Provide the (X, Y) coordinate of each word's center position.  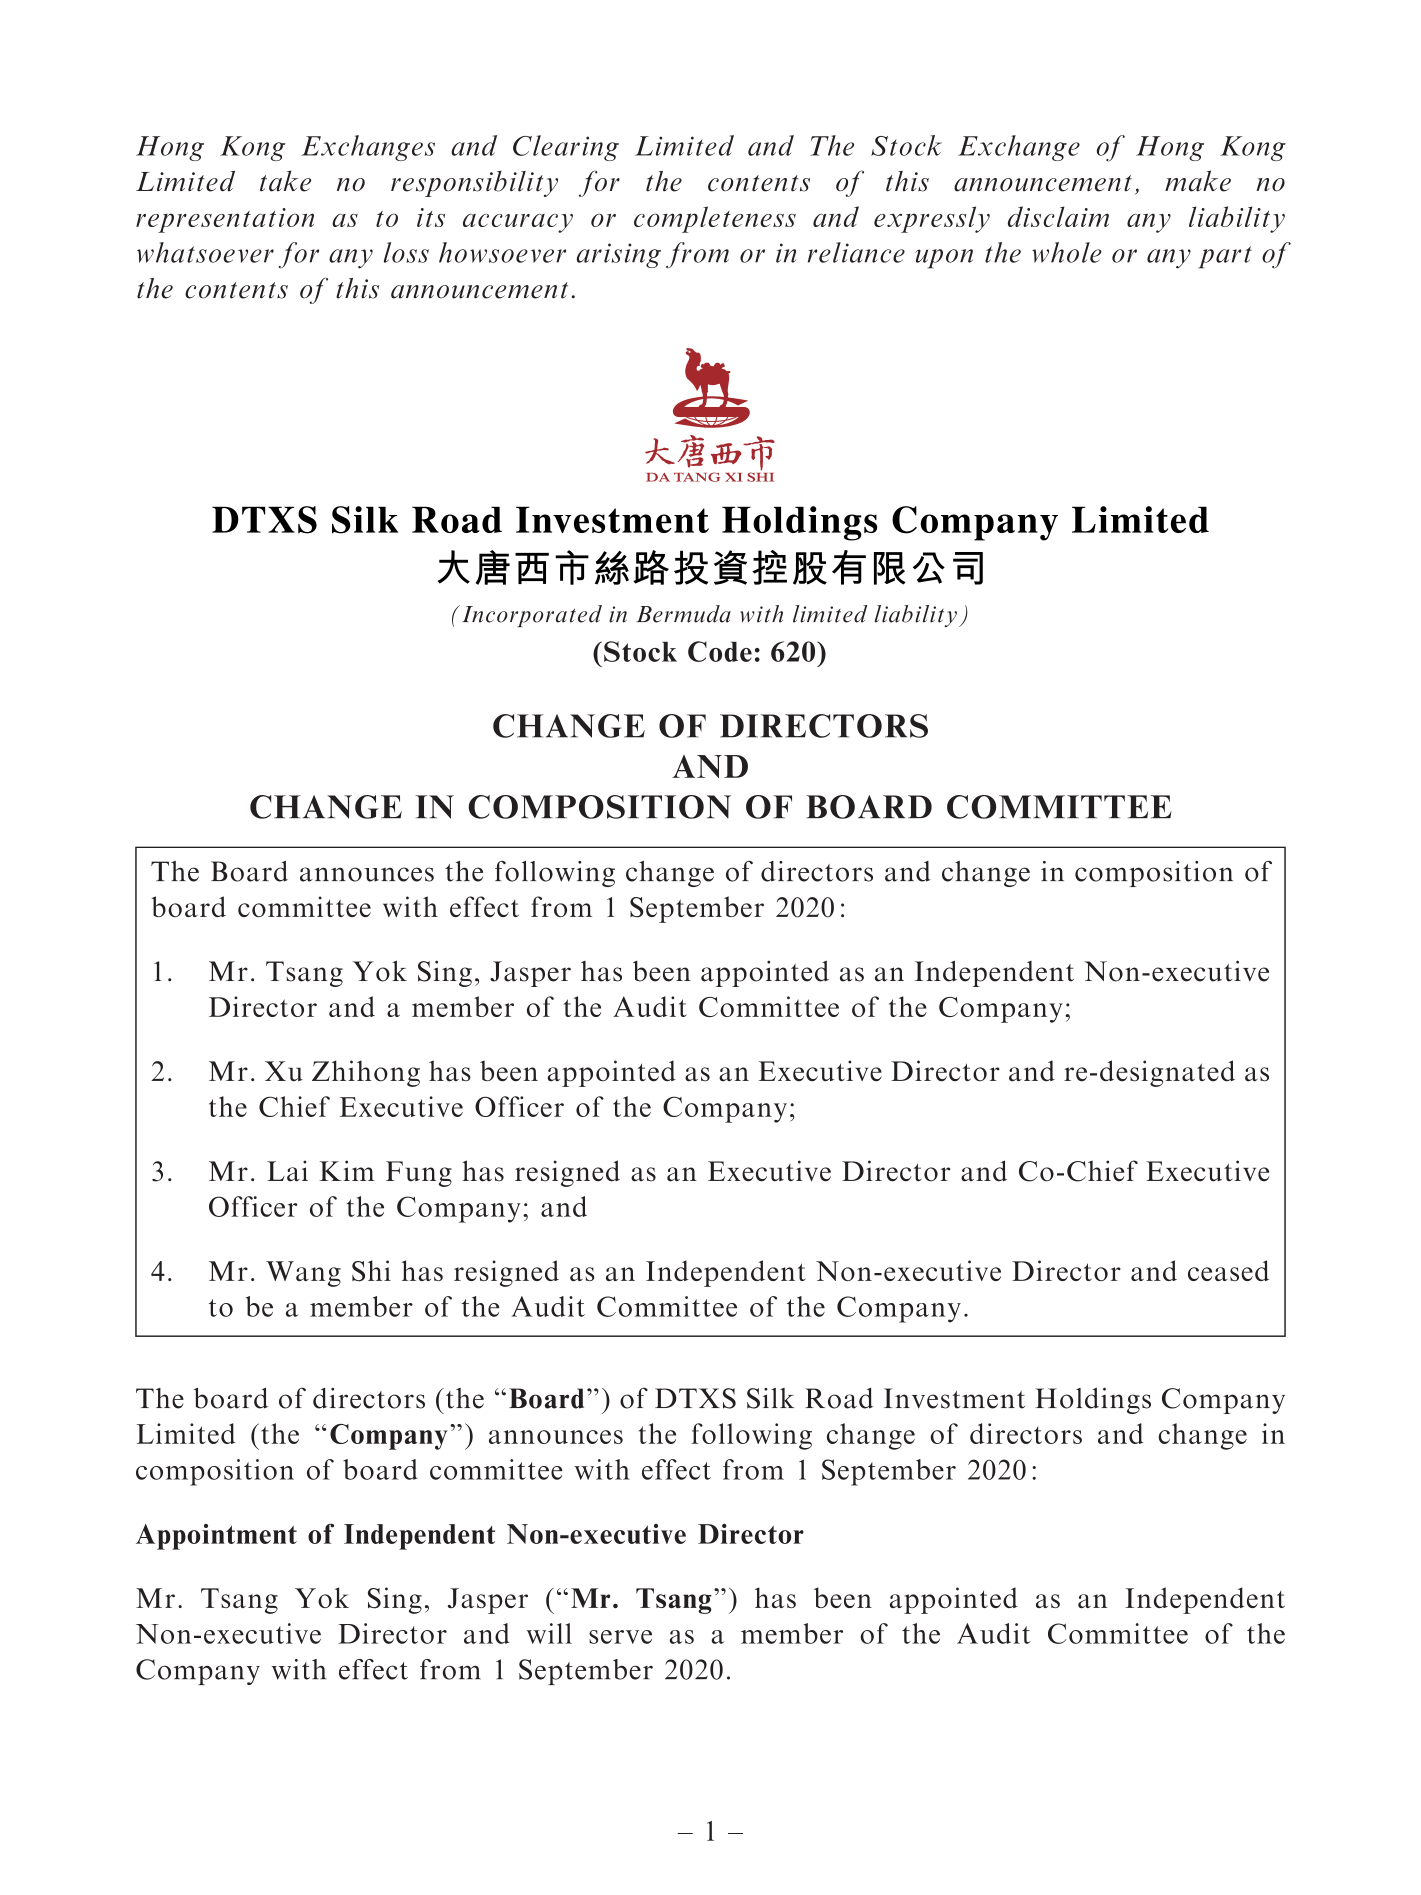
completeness (715, 219)
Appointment (216, 1537)
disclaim (1058, 216)
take (285, 181)
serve (620, 1637)
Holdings (1093, 1400)
